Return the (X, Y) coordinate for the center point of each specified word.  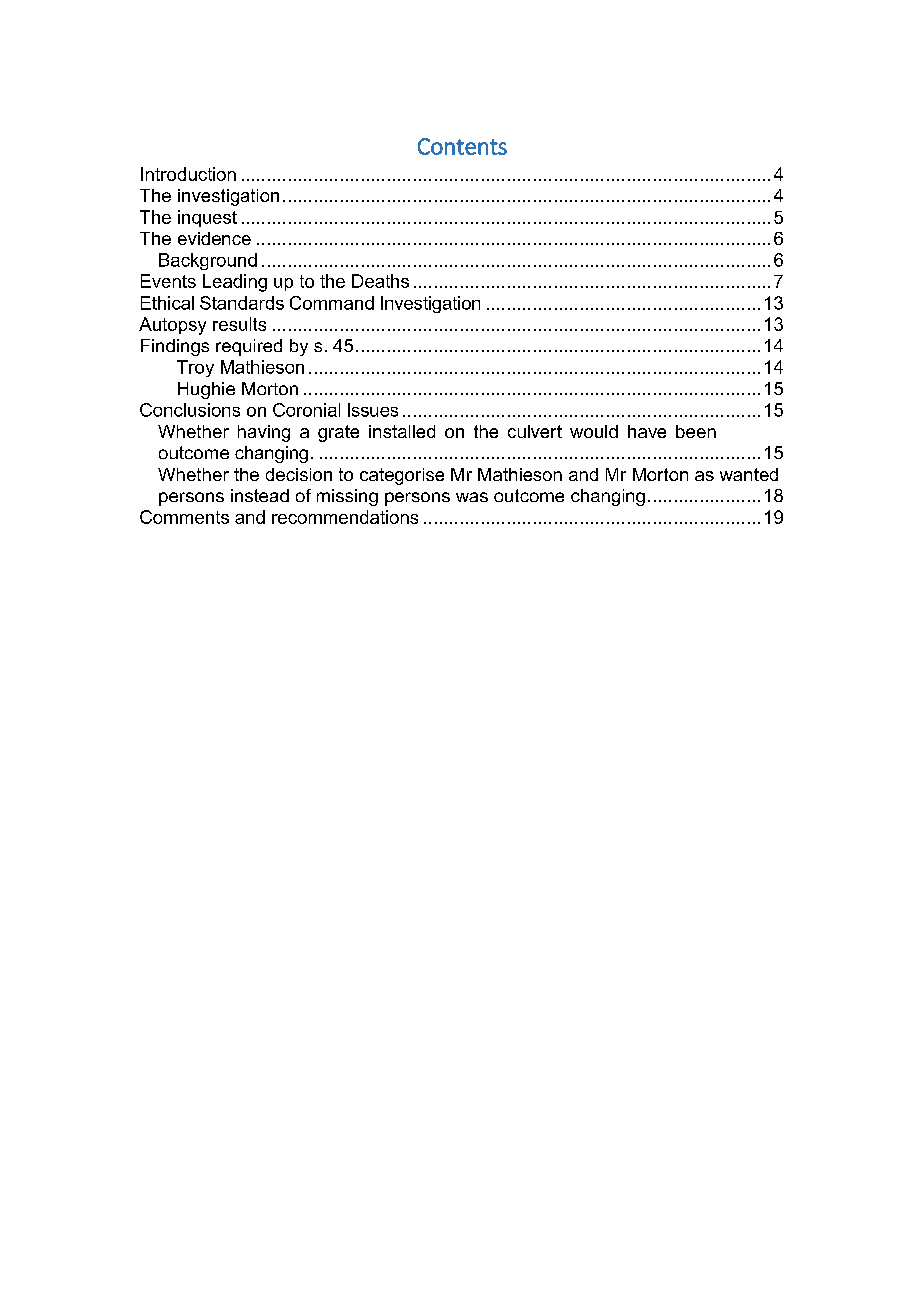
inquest (207, 218)
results (239, 324)
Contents (462, 146)
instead (260, 495)
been (696, 431)
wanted (749, 474)
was (472, 497)
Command (332, 303)
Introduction (188, 174)
